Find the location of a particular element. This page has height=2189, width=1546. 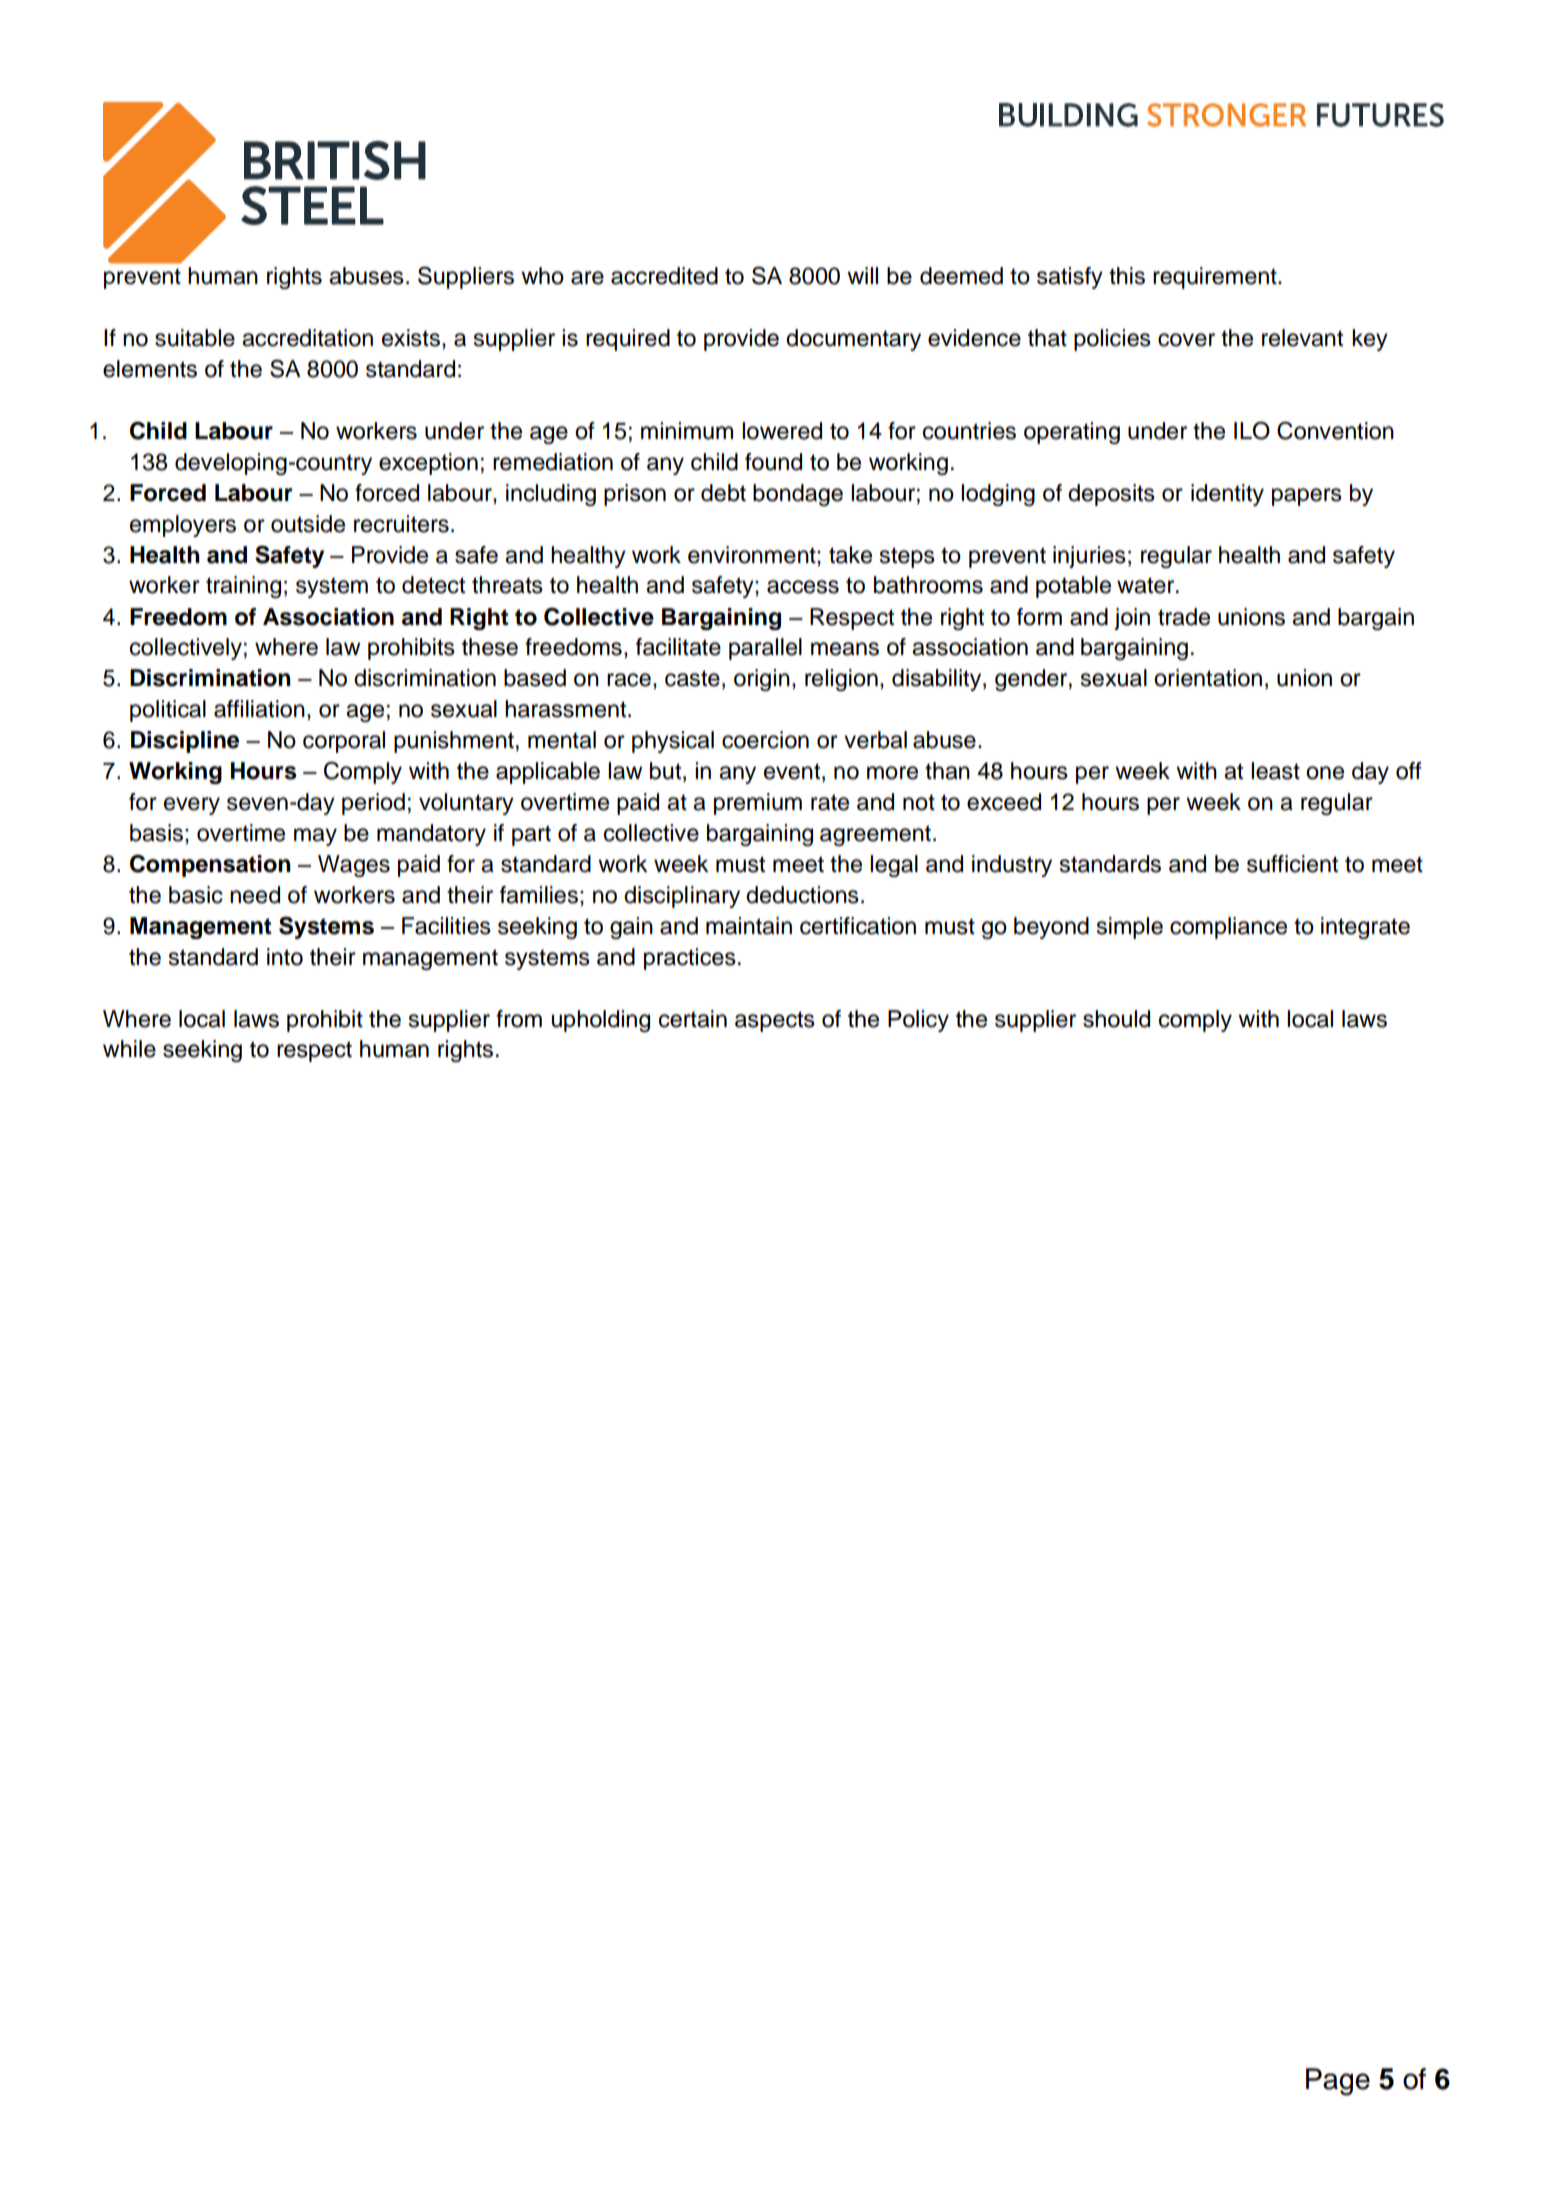

Policy is located at coordinates (918, 1021).
